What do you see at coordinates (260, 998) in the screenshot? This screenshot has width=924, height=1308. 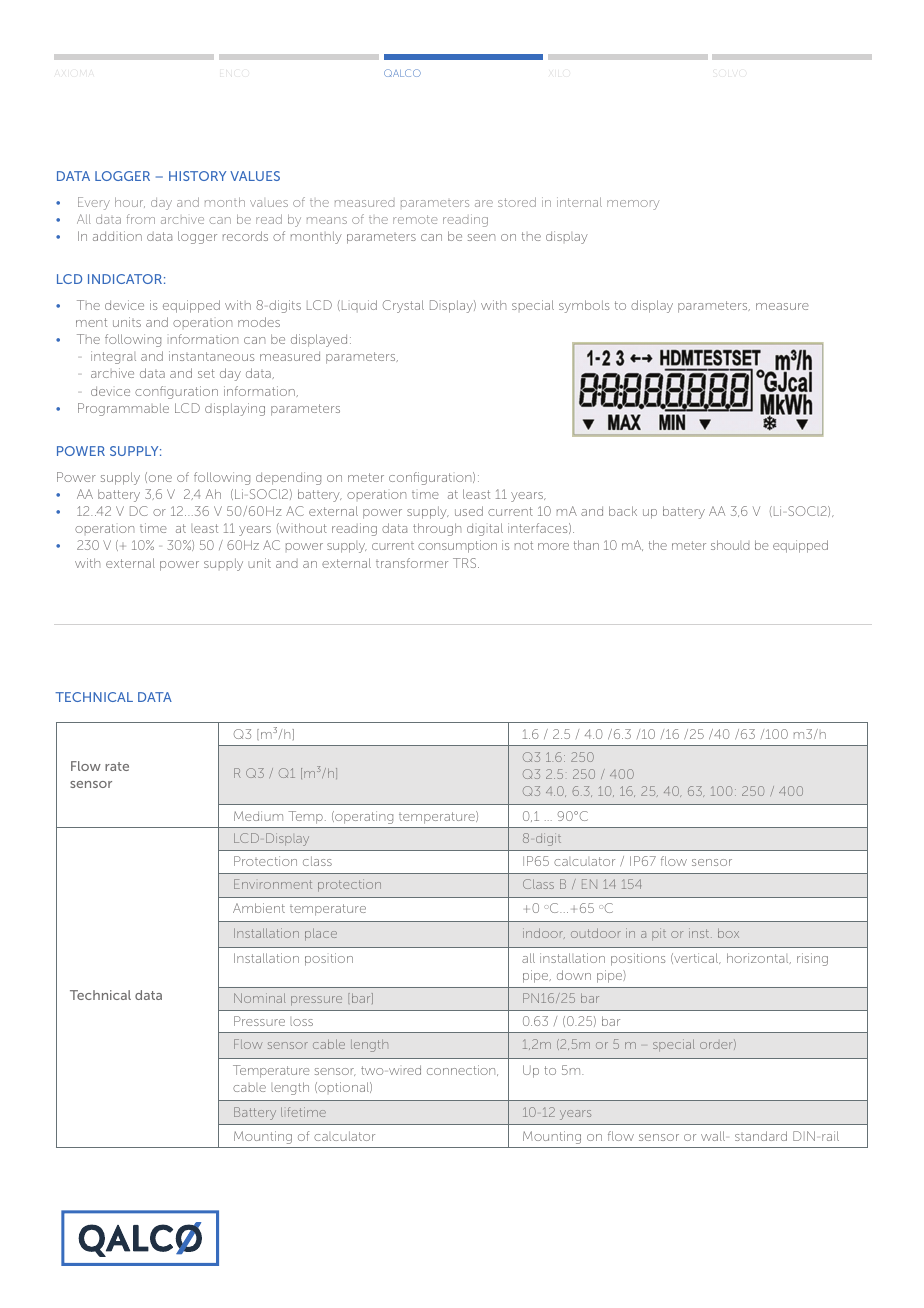 I see `Nominal` at bounding box center [260, 998].
